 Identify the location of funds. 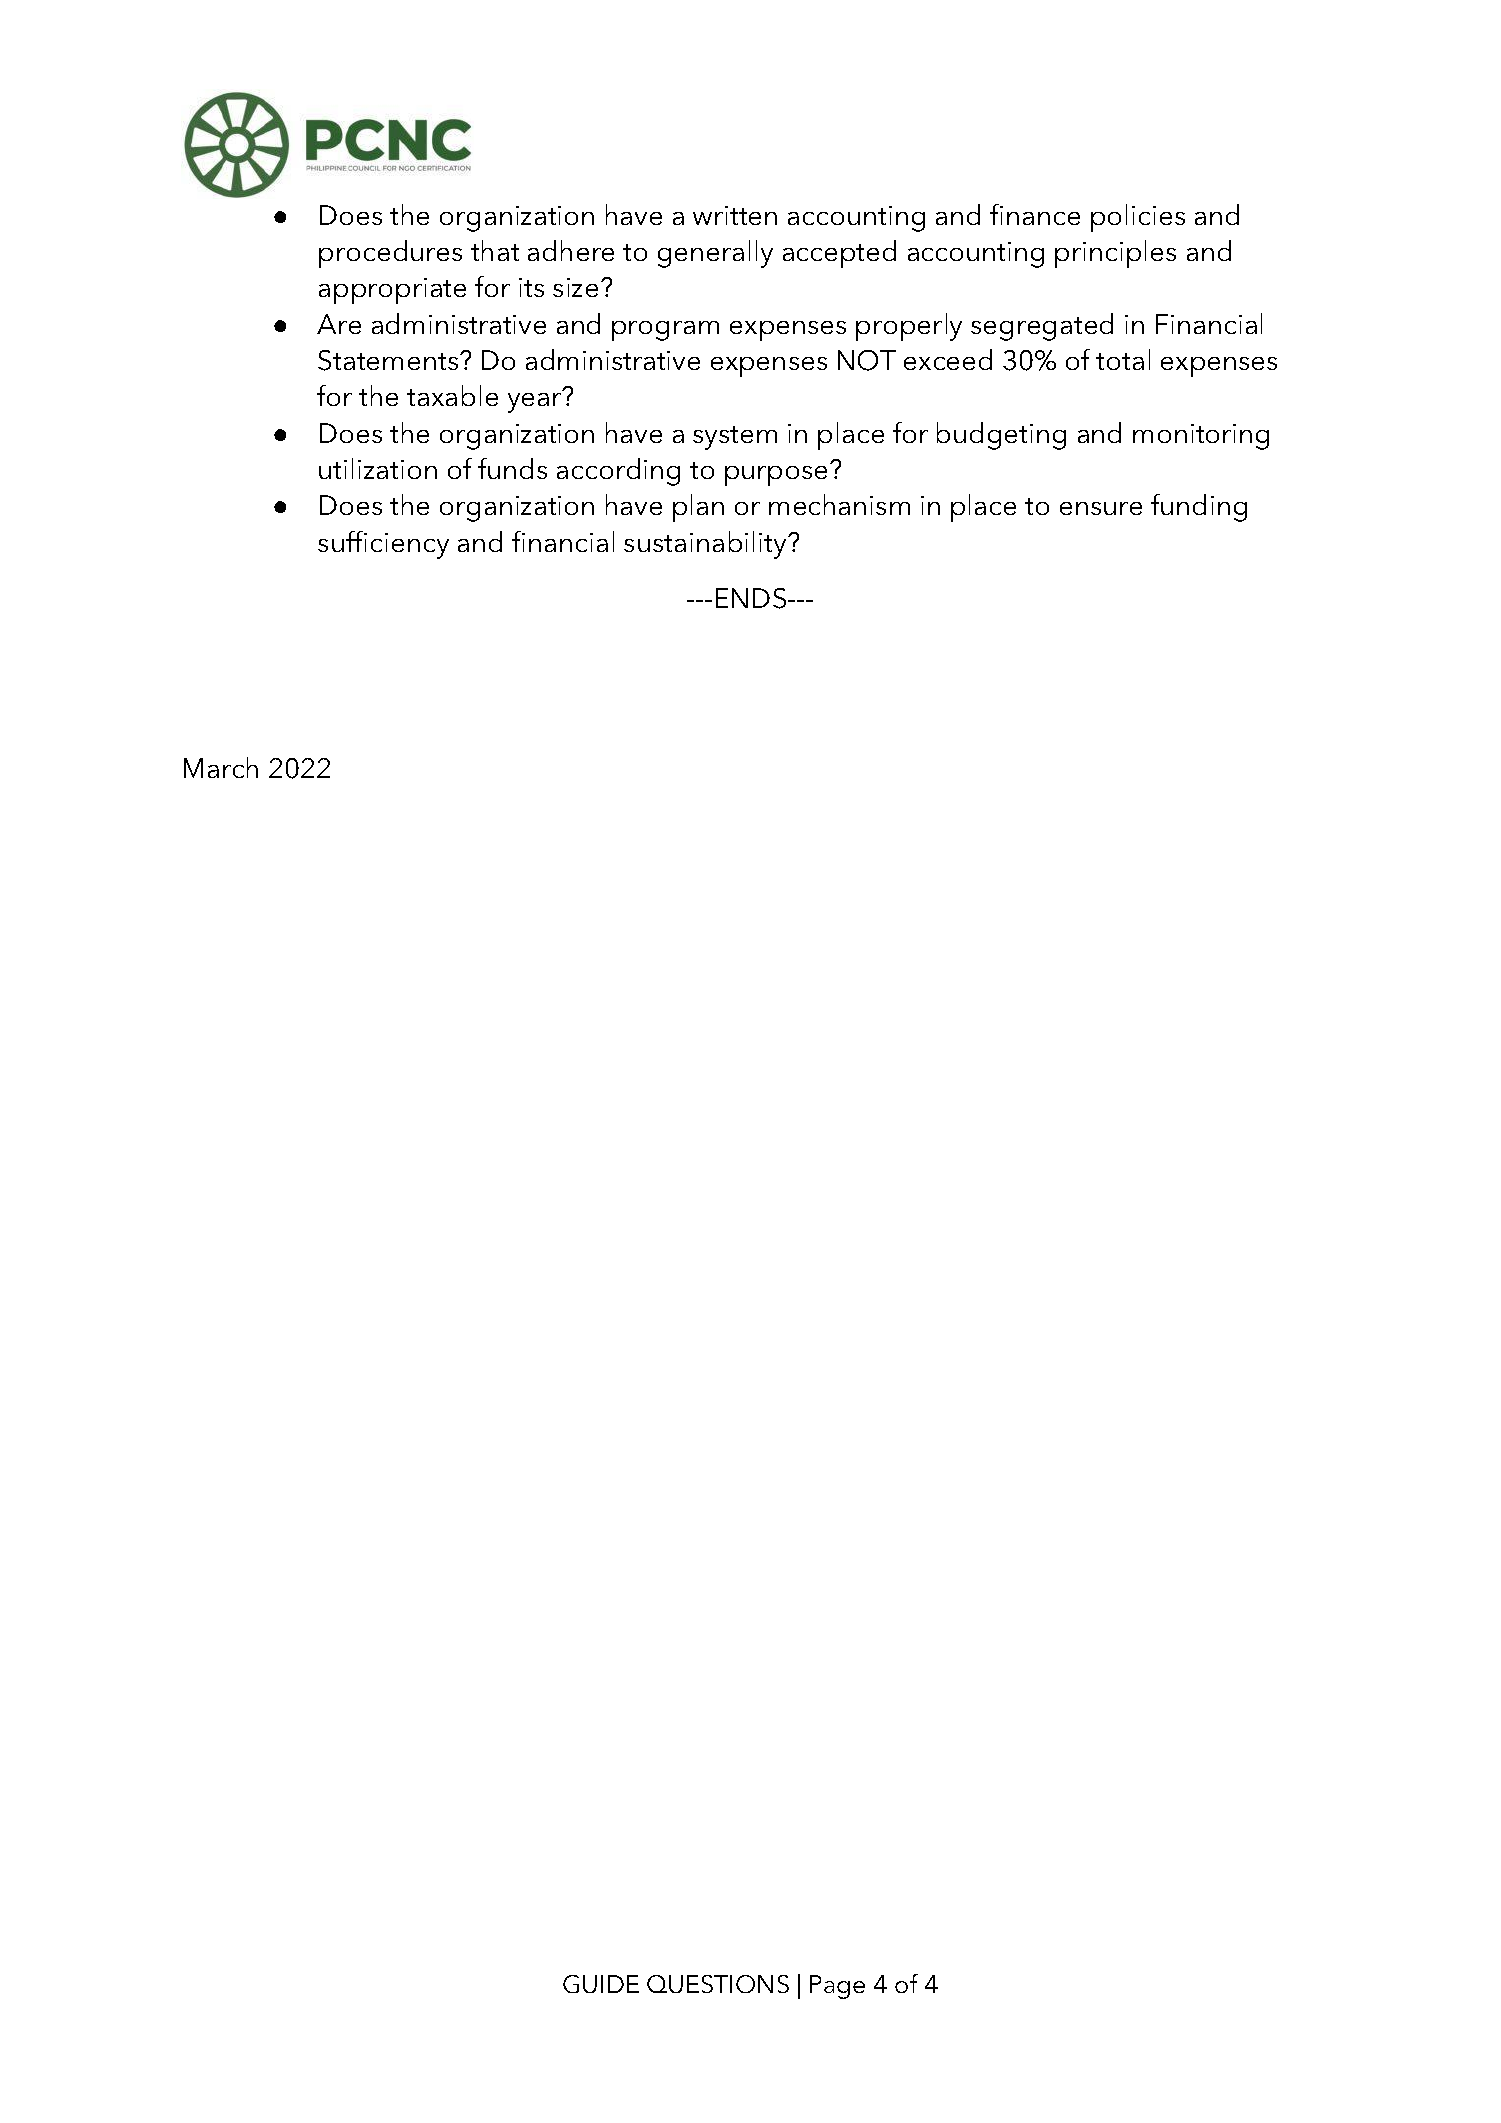
(512, 468).
